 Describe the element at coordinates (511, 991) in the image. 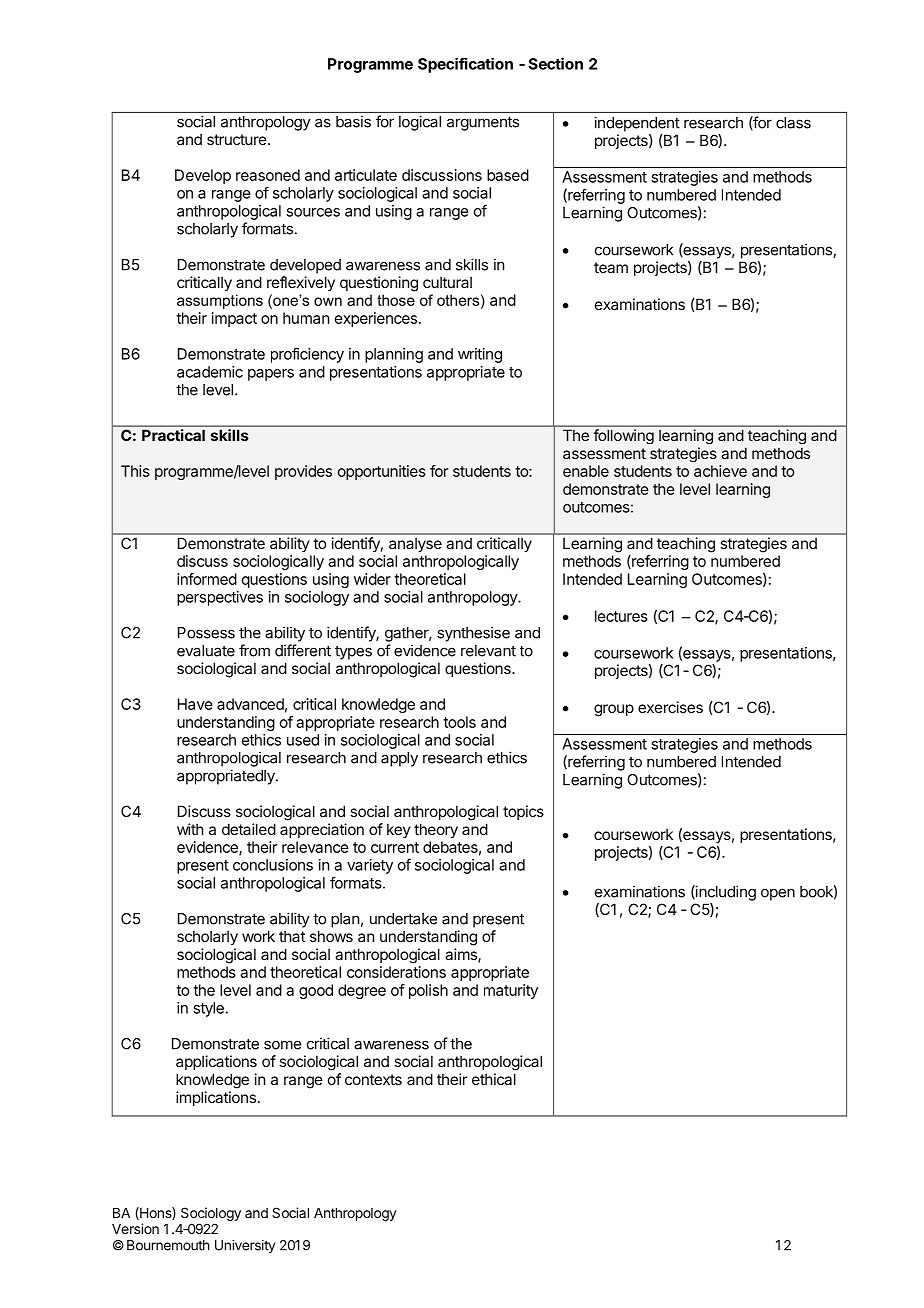

I see `maturity` at that location.
